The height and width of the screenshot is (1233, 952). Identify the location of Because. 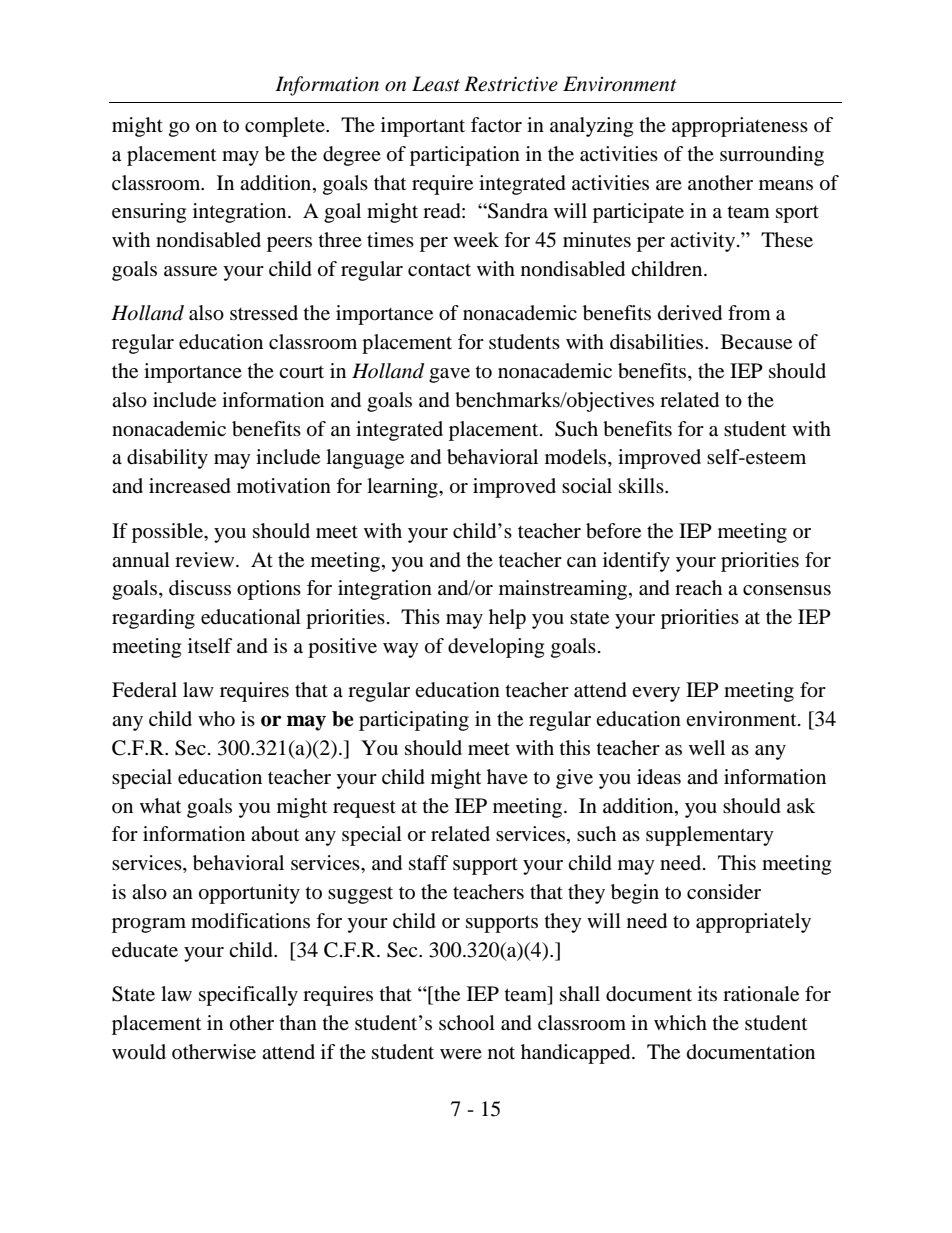
(756, 342).
